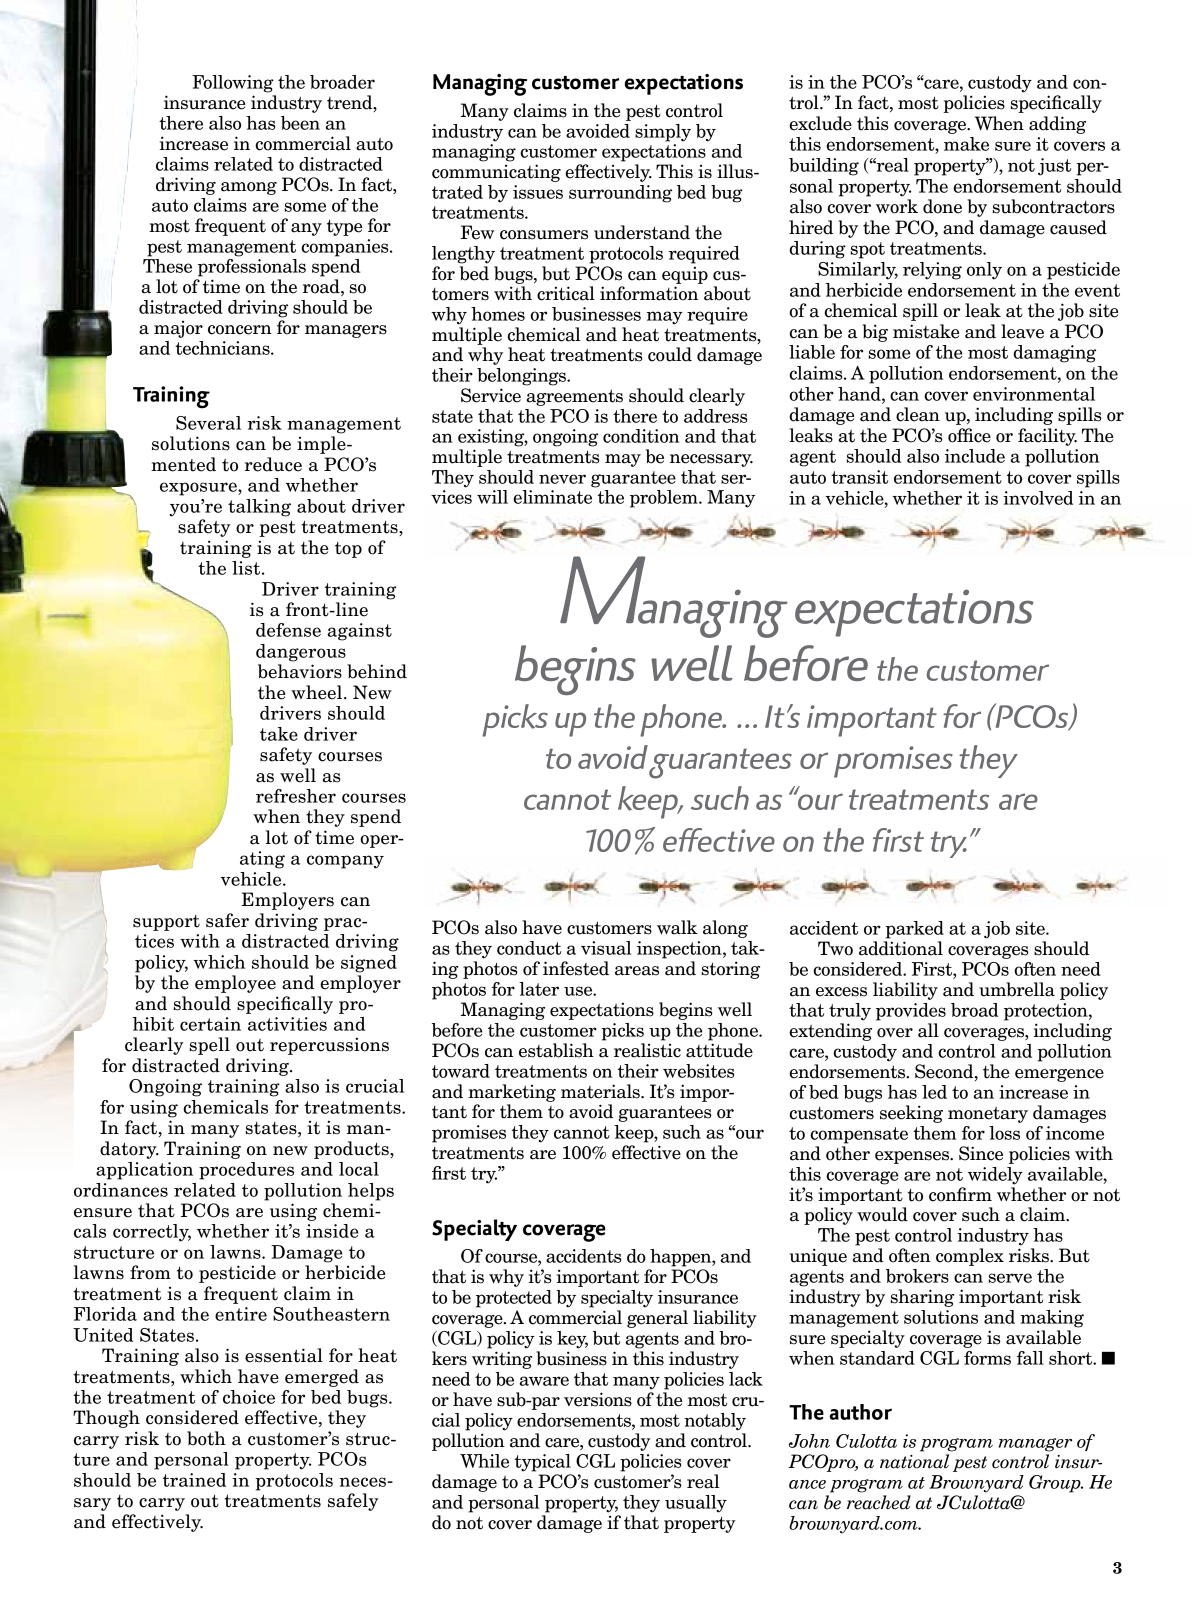 This screenshot has height=1604, width=1198. What do you see at coordinates (966, 144) in the screenshot?
I see `make` at bounding box center [966, 144].
